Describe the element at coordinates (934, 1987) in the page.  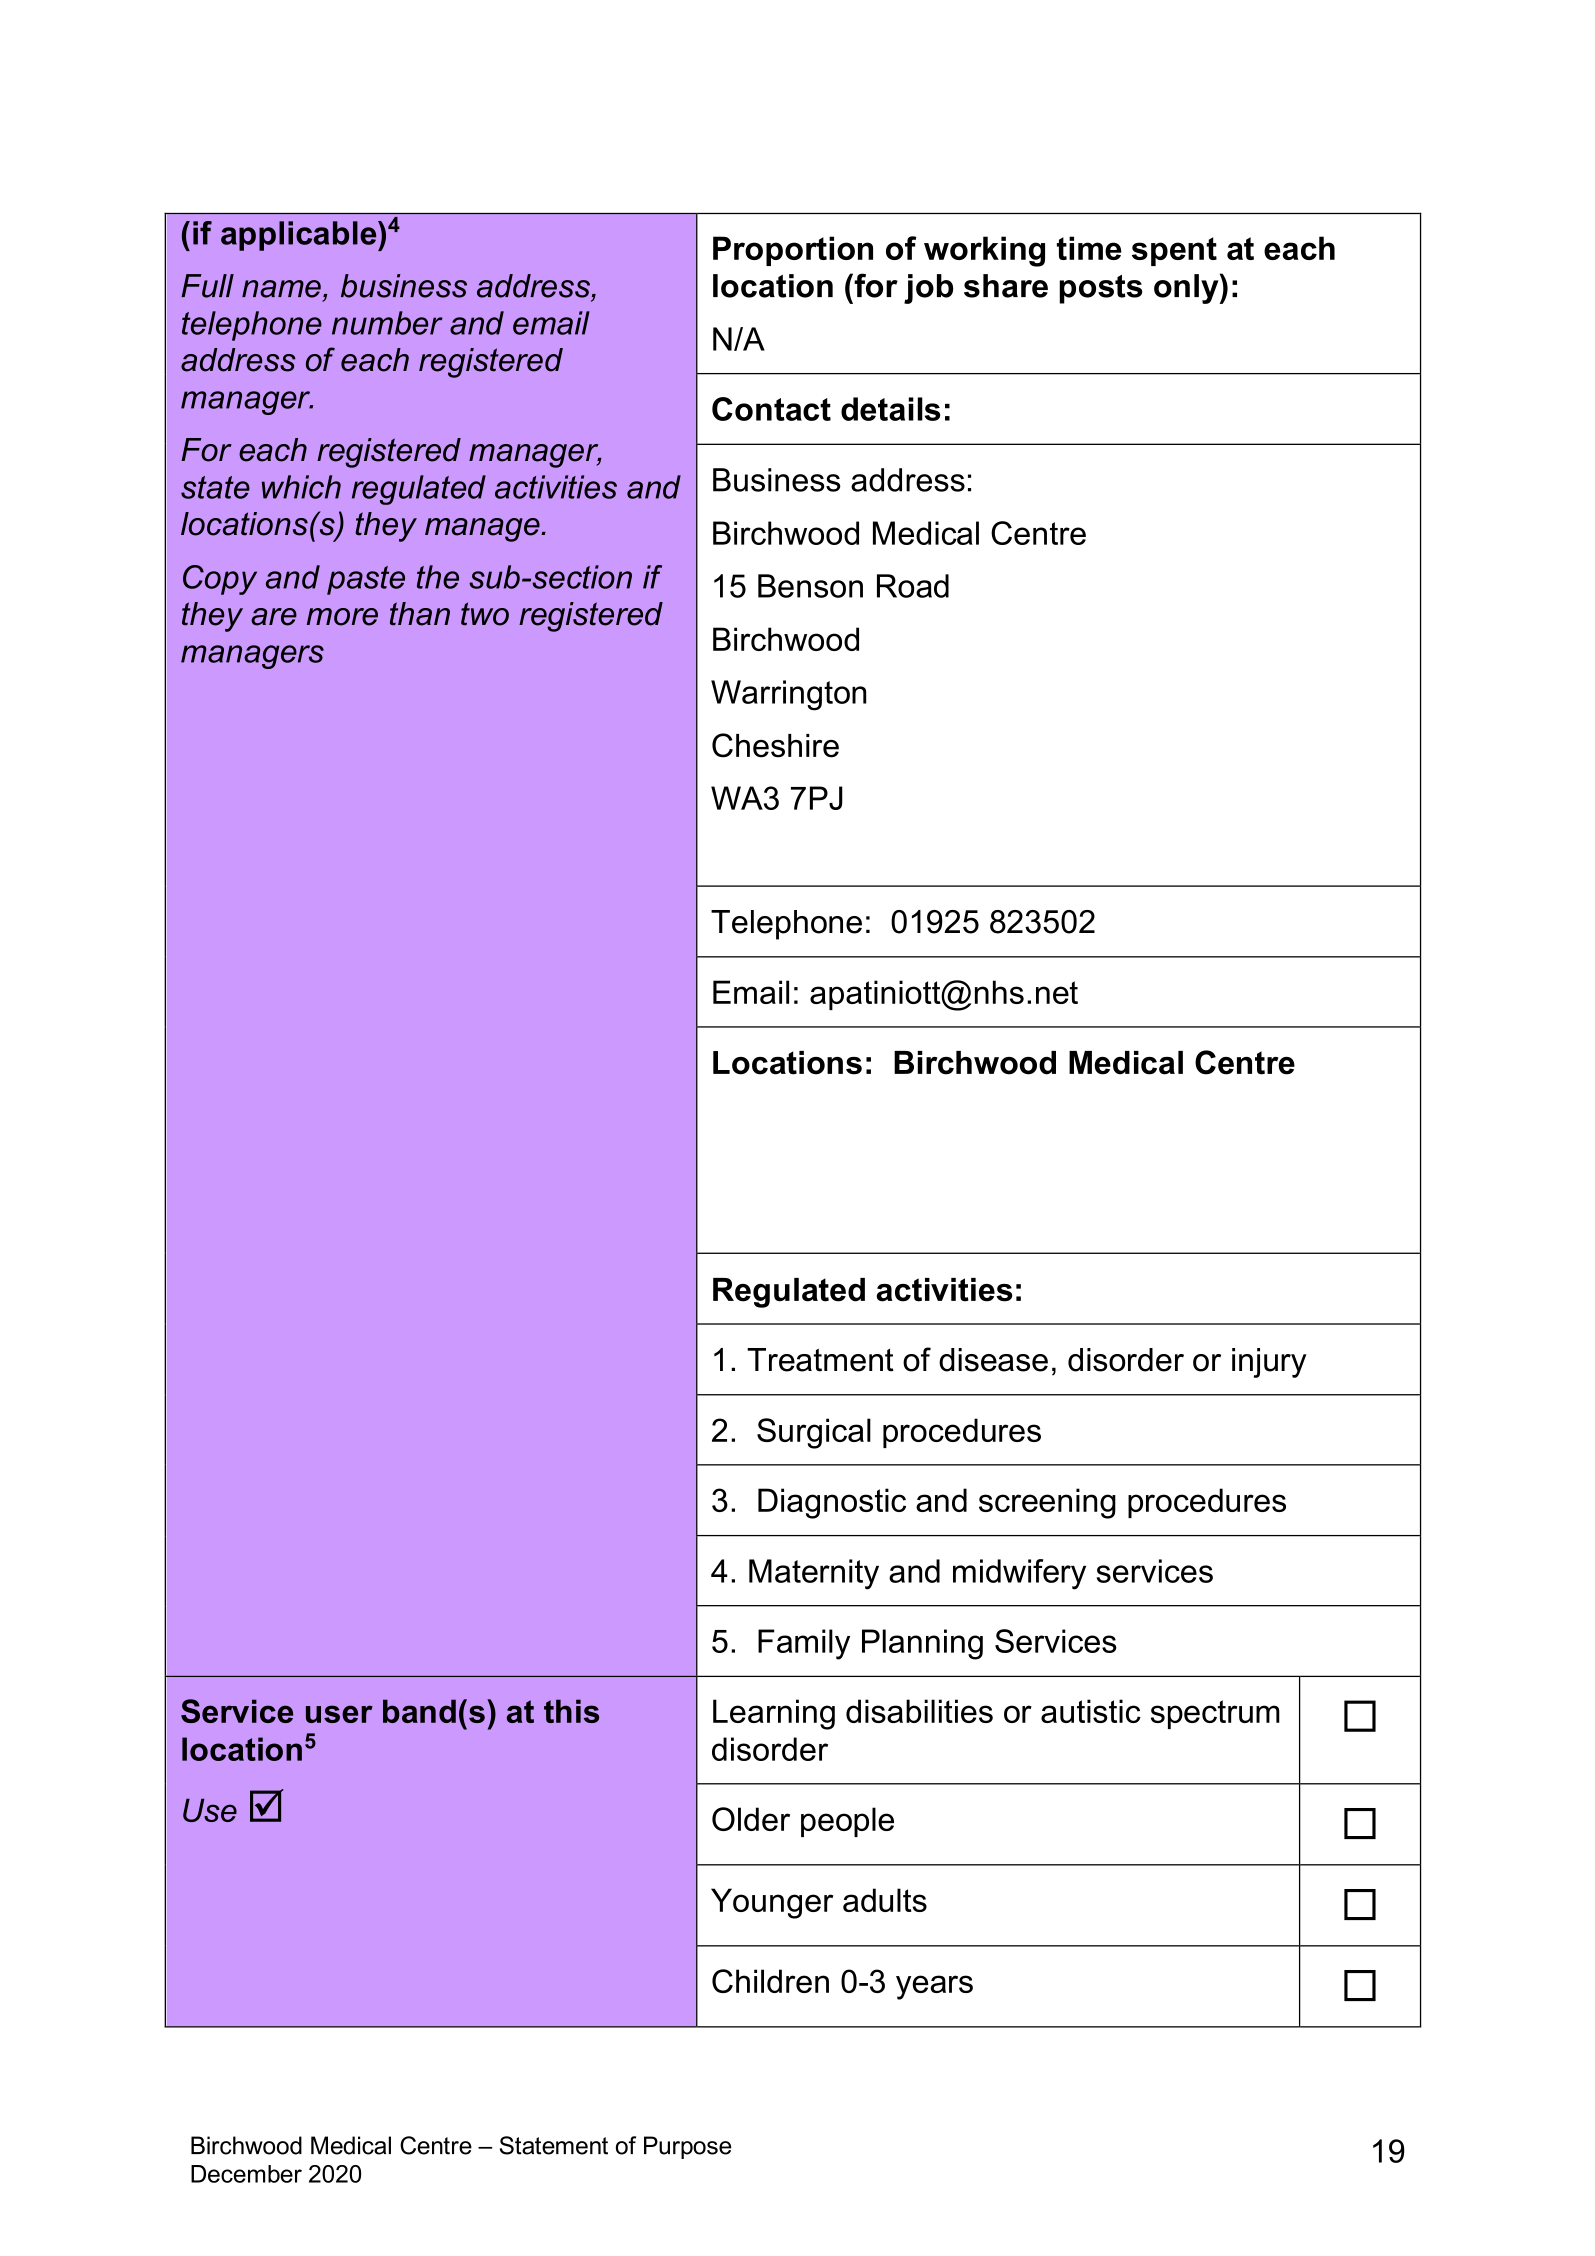
I see `years` at that location.
